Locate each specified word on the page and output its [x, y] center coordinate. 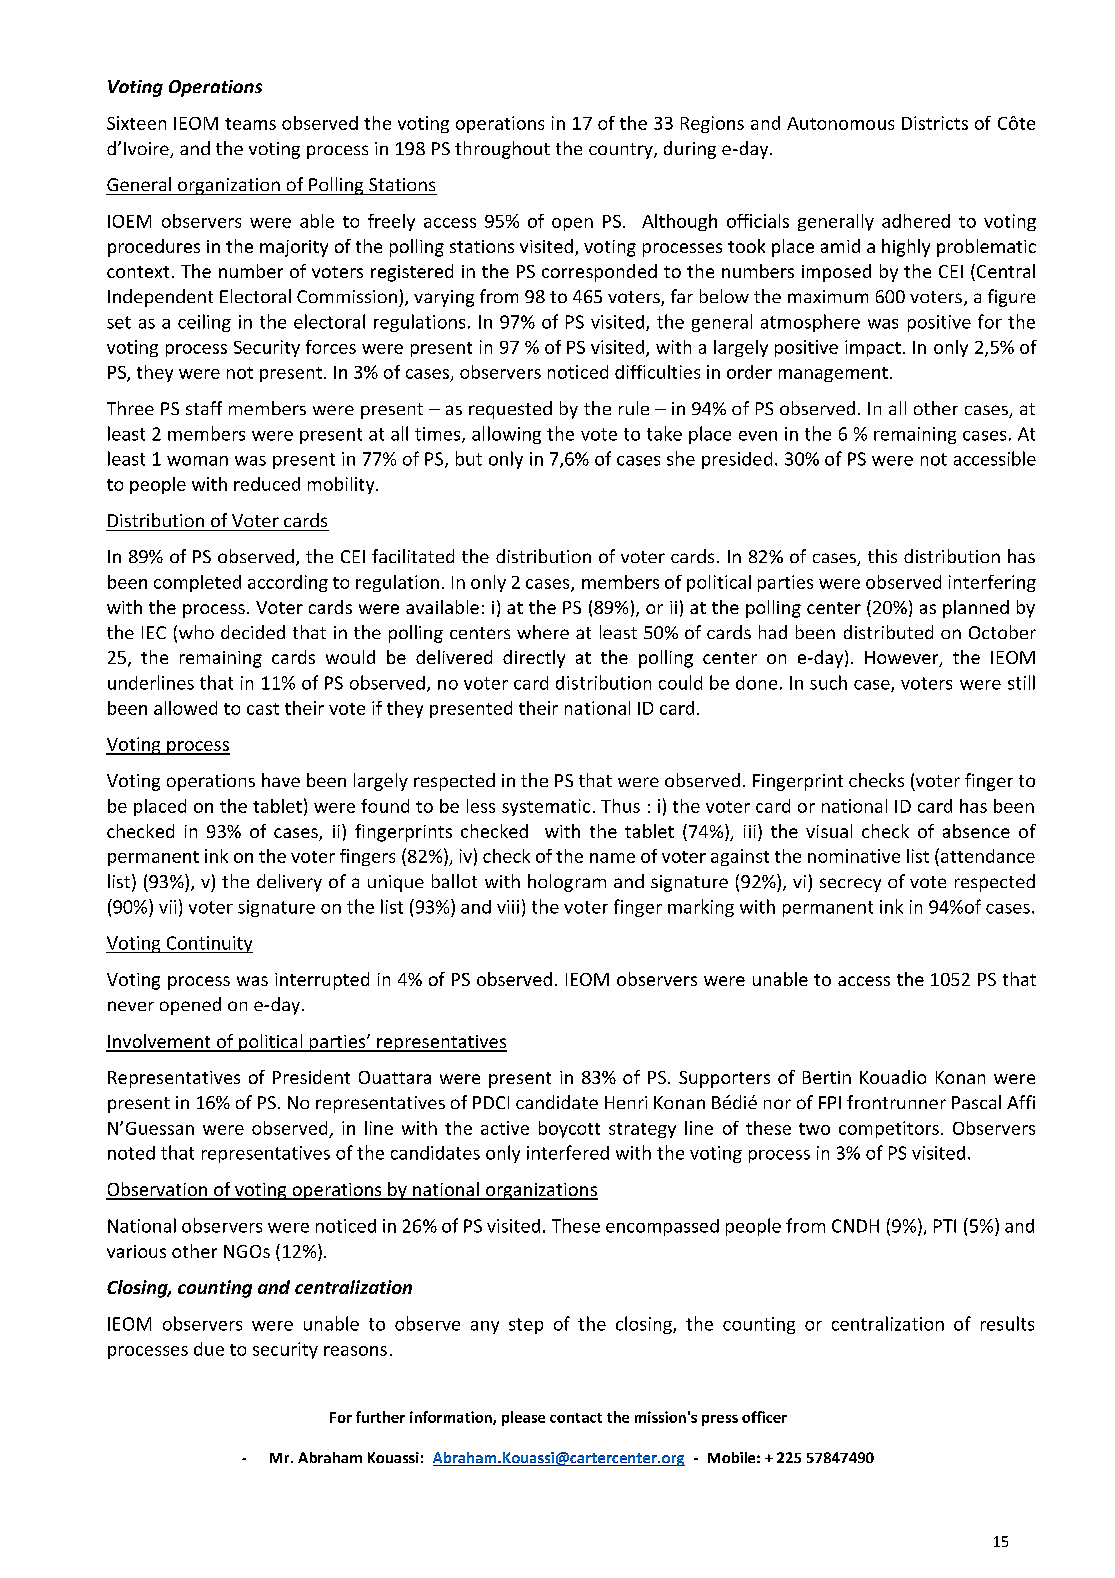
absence [976, 831]
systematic [546, 807]
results [1007, 1323]
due [209, 1349]
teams [250, 124]
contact [576, 1418]
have [281, 780]
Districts [935, 123]
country [622, 151]
